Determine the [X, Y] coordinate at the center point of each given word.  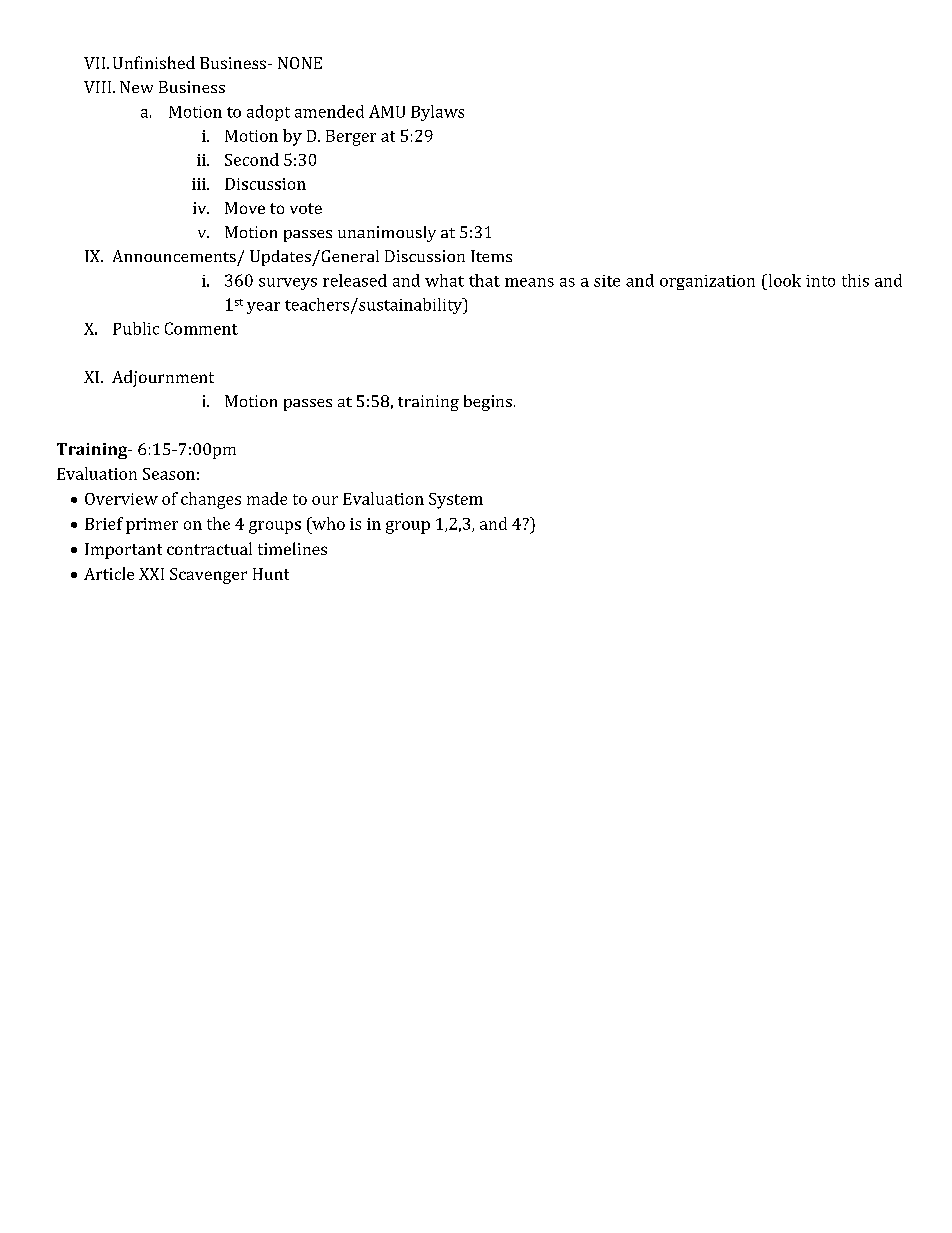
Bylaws [437, 113]
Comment [201, 328]
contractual [209, 548]
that [484, 280]
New [136, 87]
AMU [387, 111]
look [783, 280]
